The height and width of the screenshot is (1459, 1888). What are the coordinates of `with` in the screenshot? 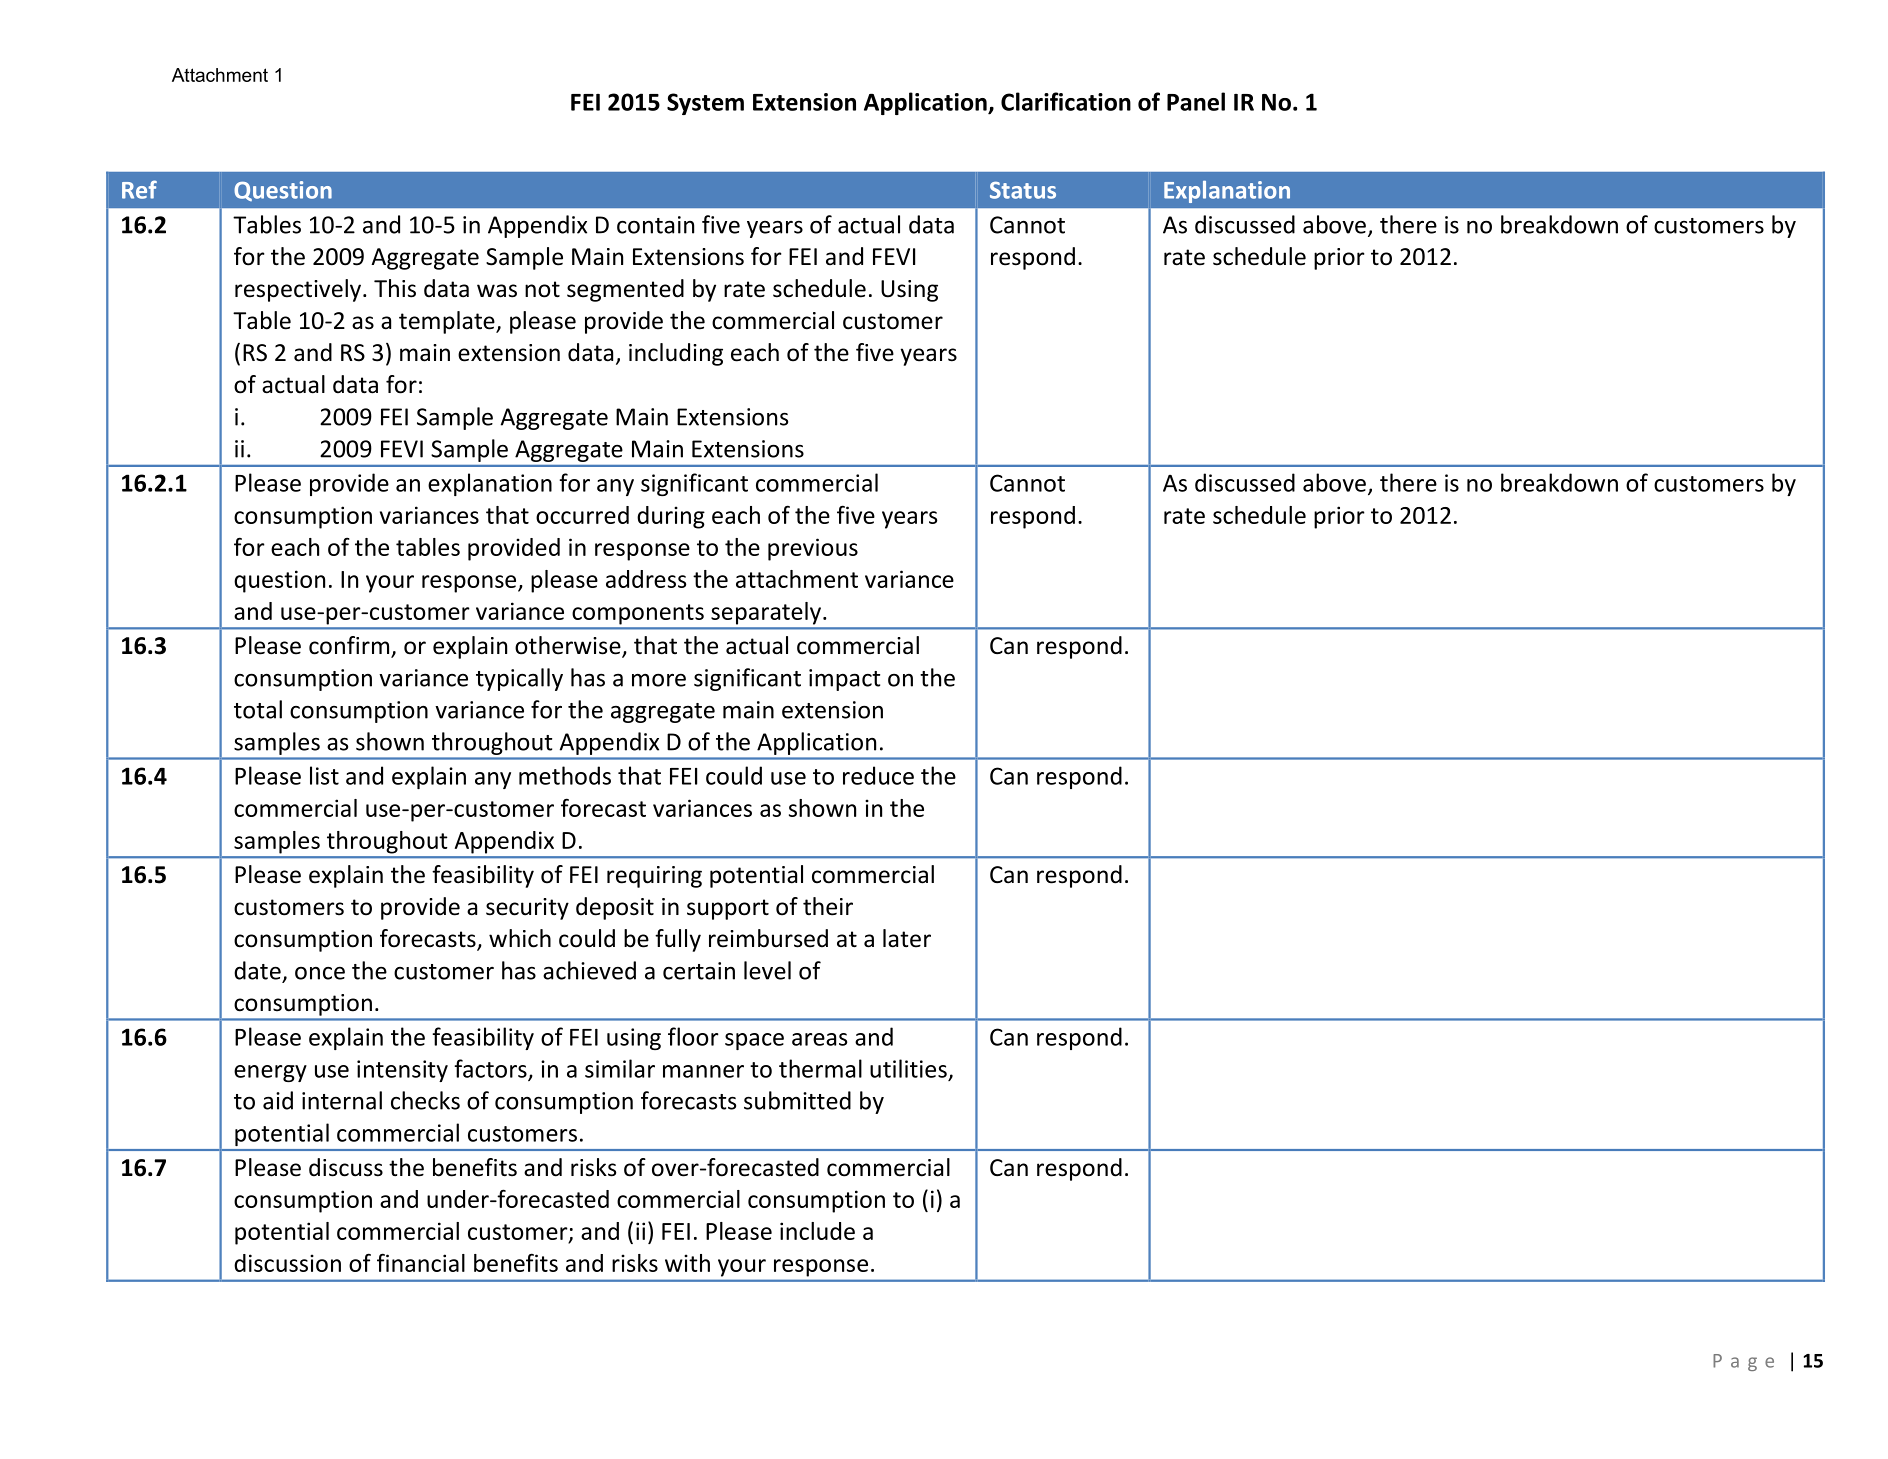 It's located at (687, 1263).
